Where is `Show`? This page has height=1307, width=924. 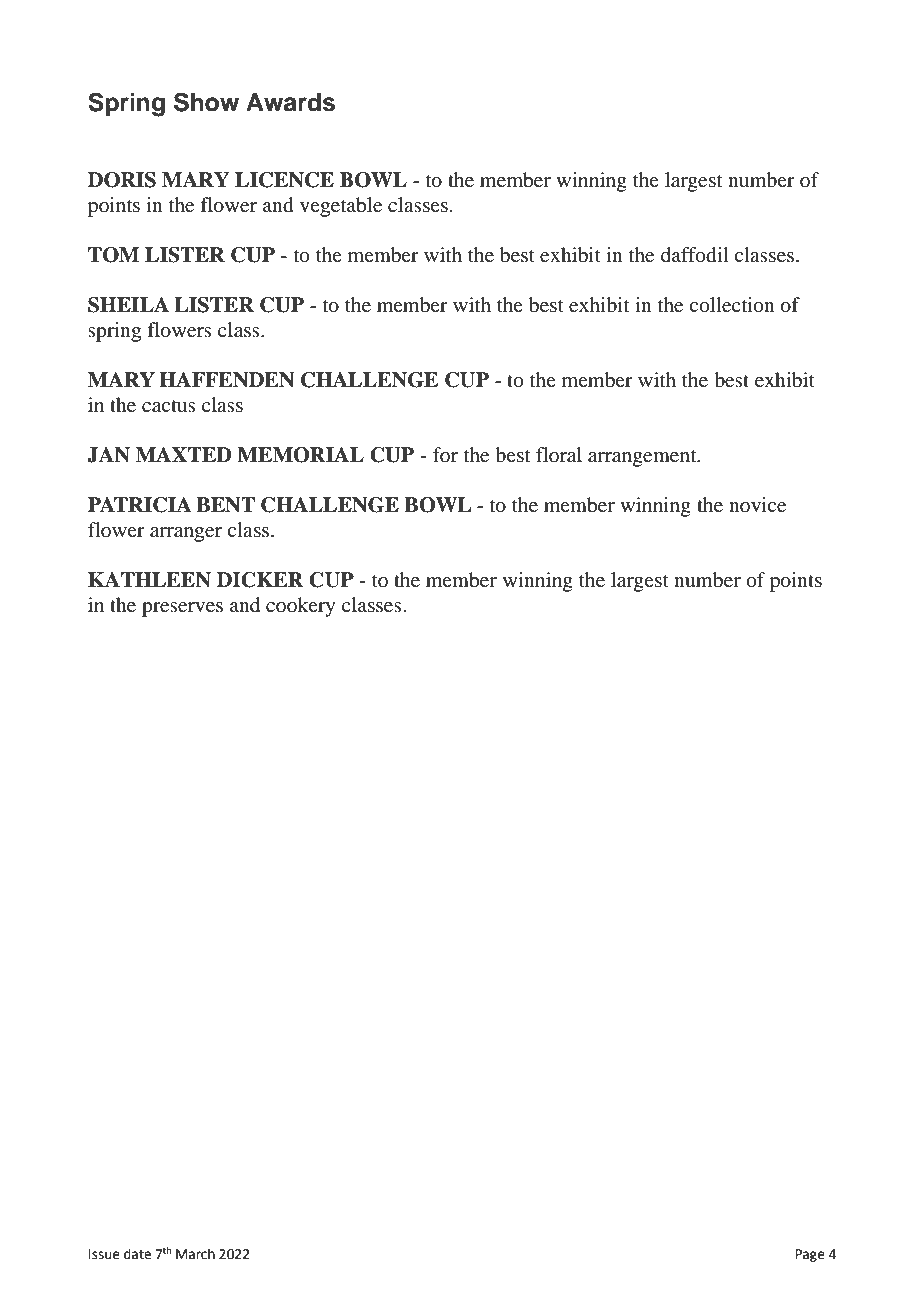 Show is located at coordinates (206, 102).
